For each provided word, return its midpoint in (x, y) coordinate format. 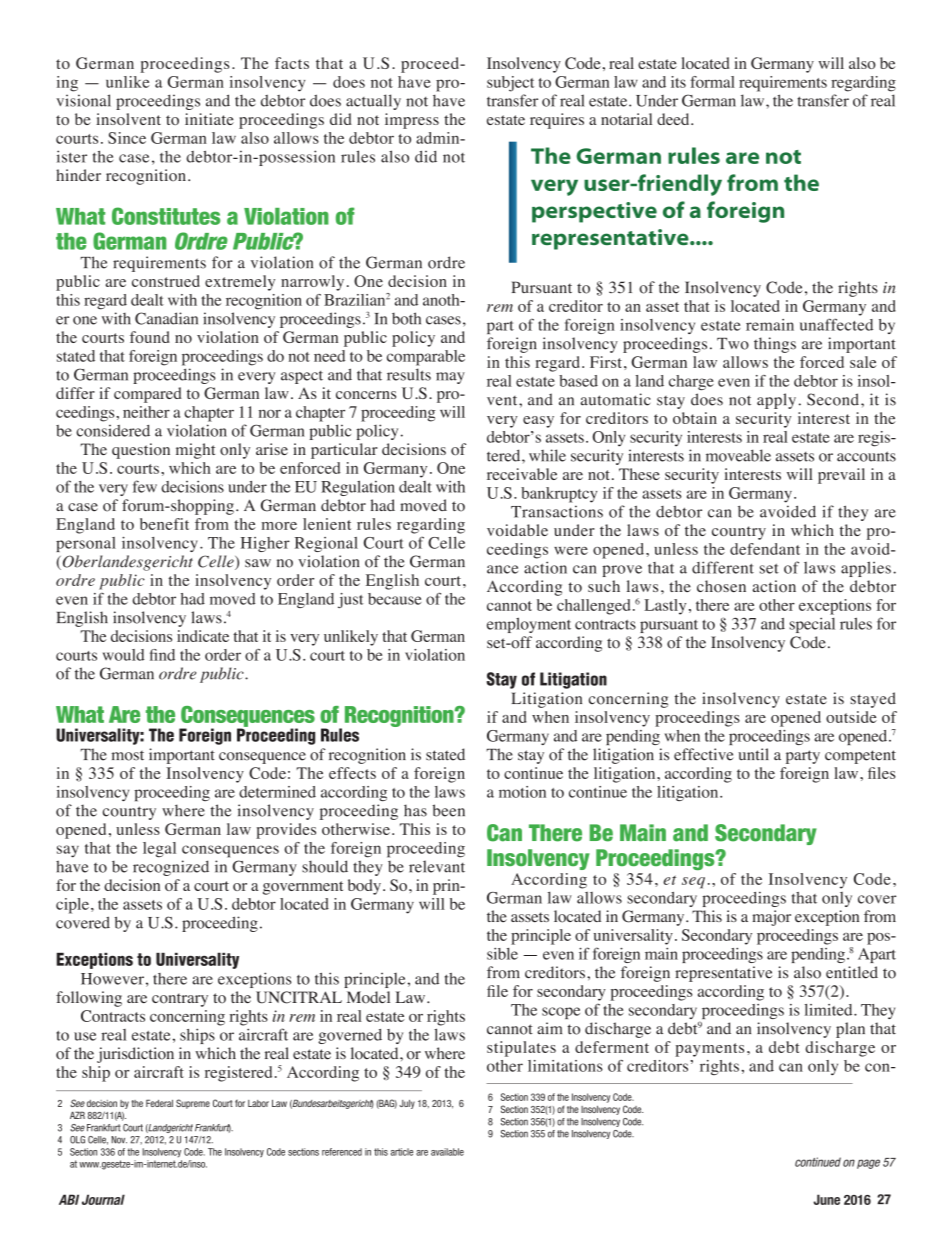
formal (712, 82)
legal (159, 850)
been (449, 810)
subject (510, 84)
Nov (119, 1140)
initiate (209, 119)
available (447, 1152)
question (141, 451)
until (753, 754)
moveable (738, 455)
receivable (522, 474)
